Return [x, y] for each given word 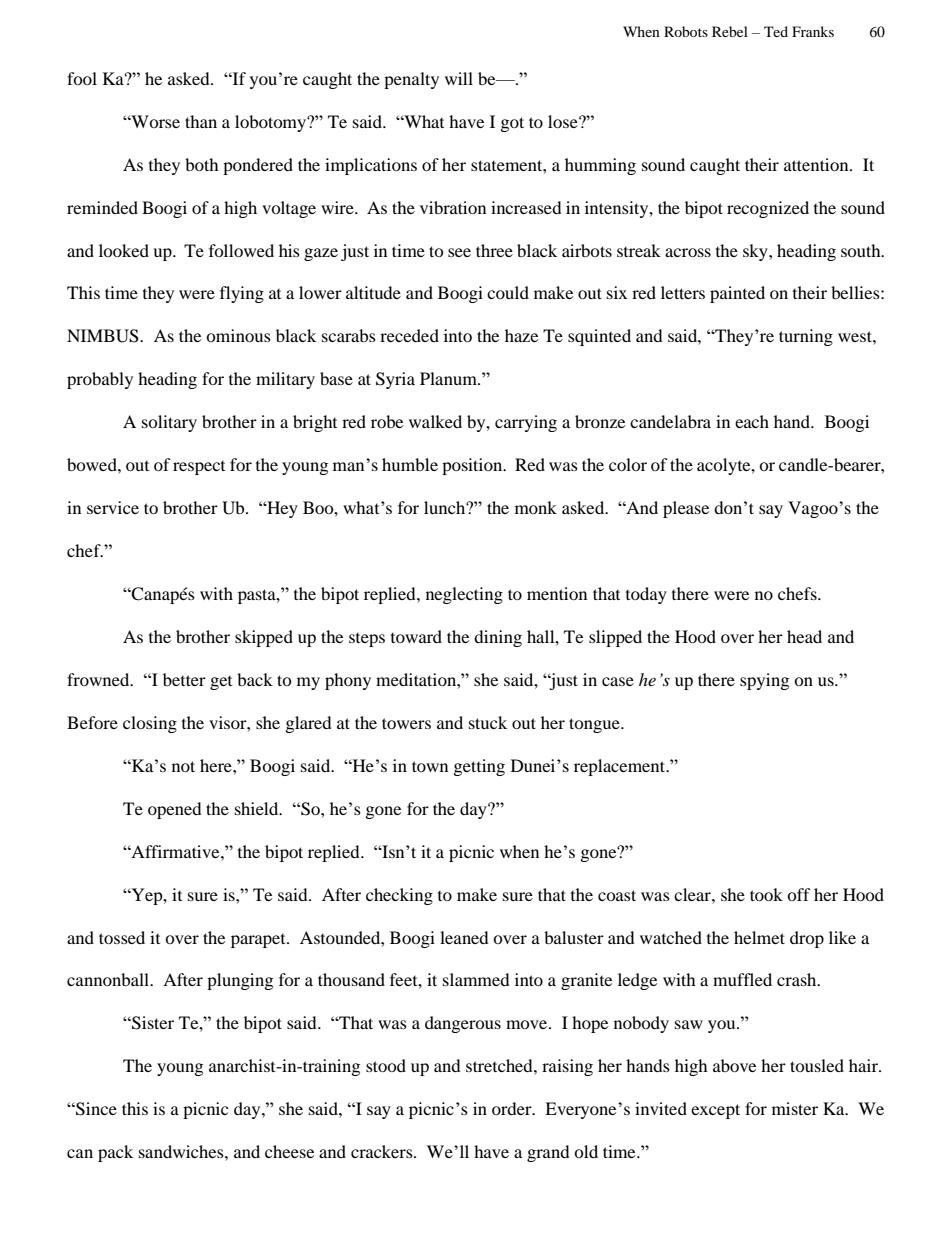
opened [175, 810]
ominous [238, 335]
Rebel [730, 31]
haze [521, 335]
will [459, 78]
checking [399, 896]
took [766, 894]
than [201, 121]
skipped [264, 638]
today [646, 595]
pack [115, 1153]
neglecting [464, 595]
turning [806, 337]
